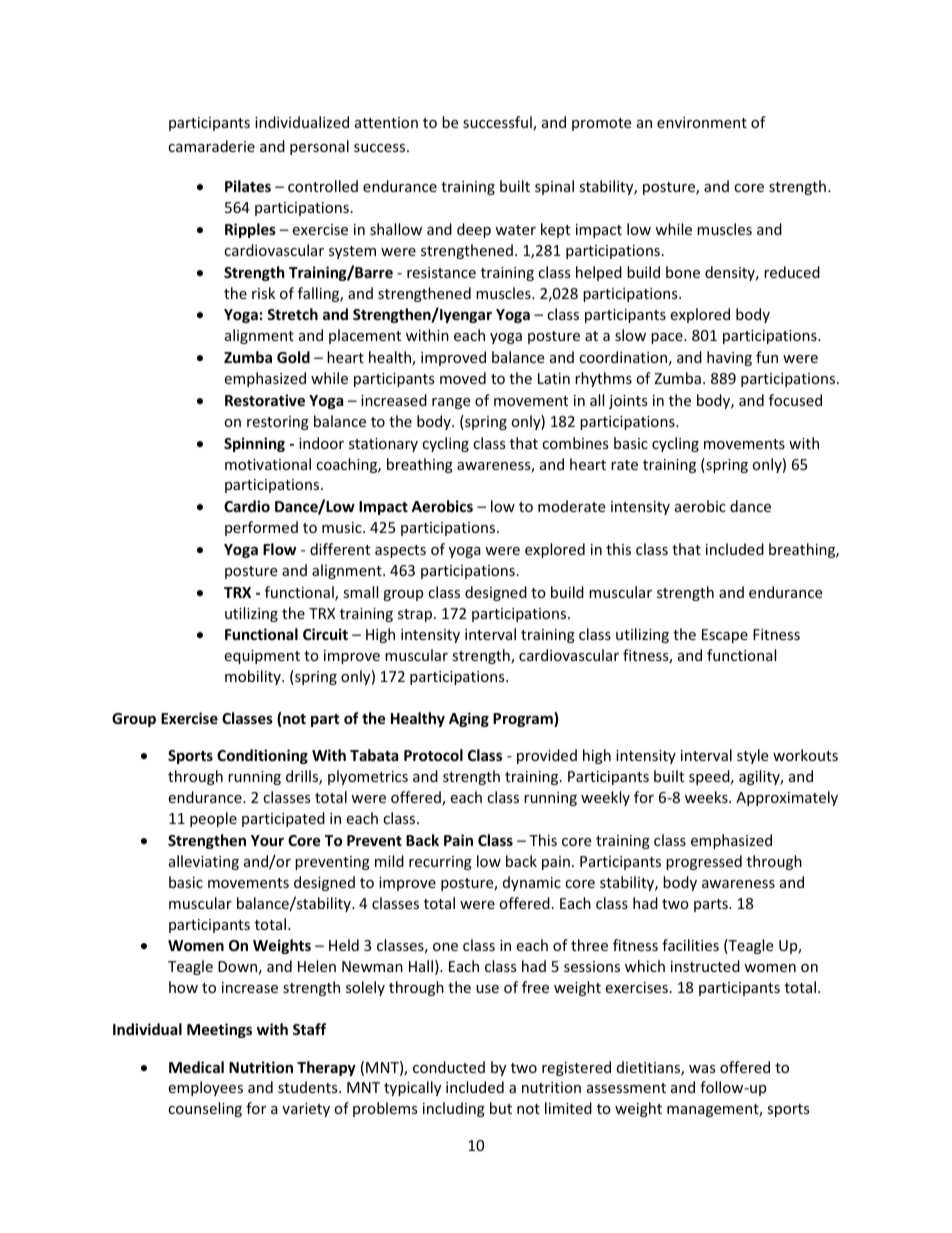 The image size is (952, 1233). I want to click on equipment, so click(262, 657).
